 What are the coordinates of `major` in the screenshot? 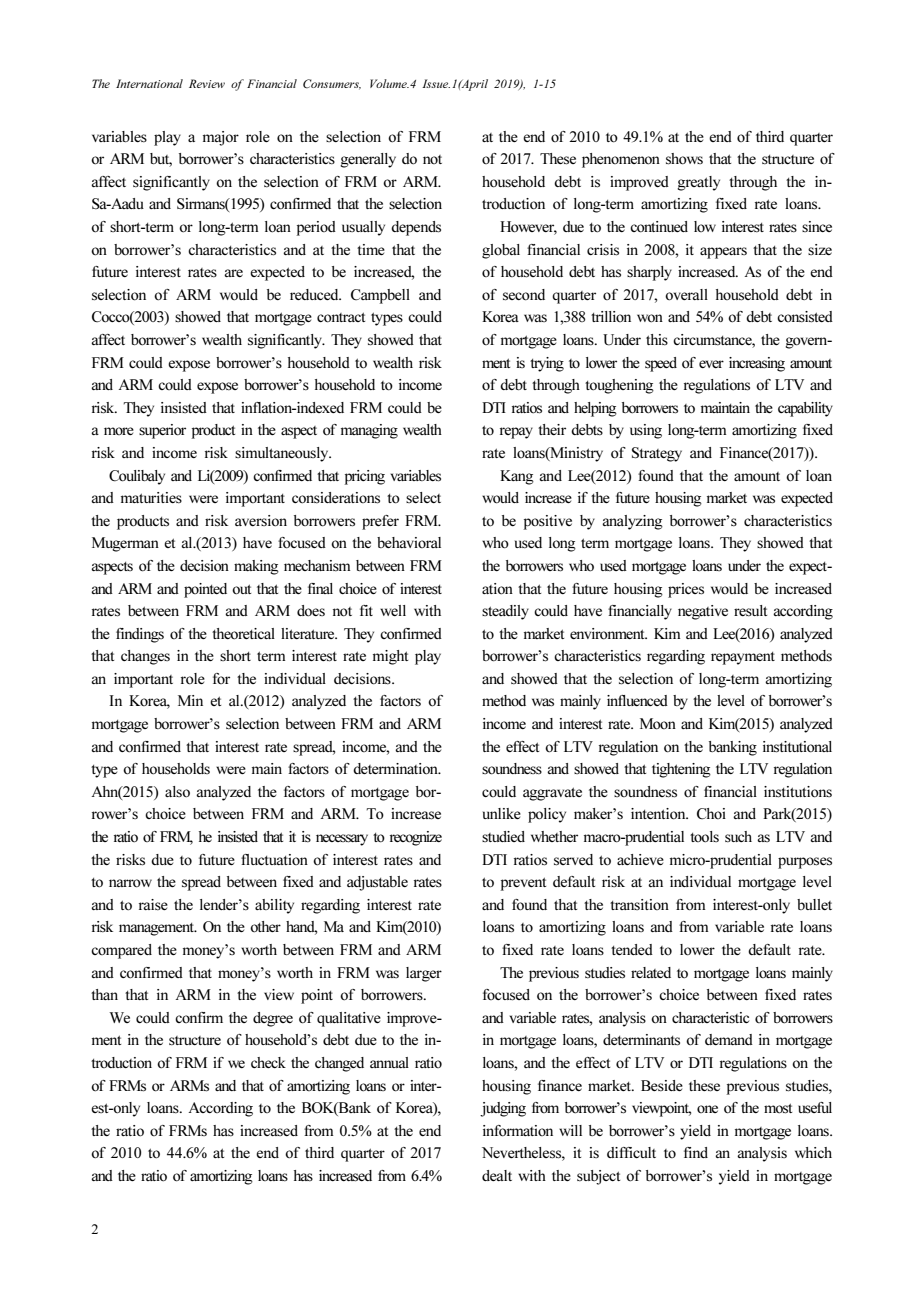 It's located at (221, 138).
